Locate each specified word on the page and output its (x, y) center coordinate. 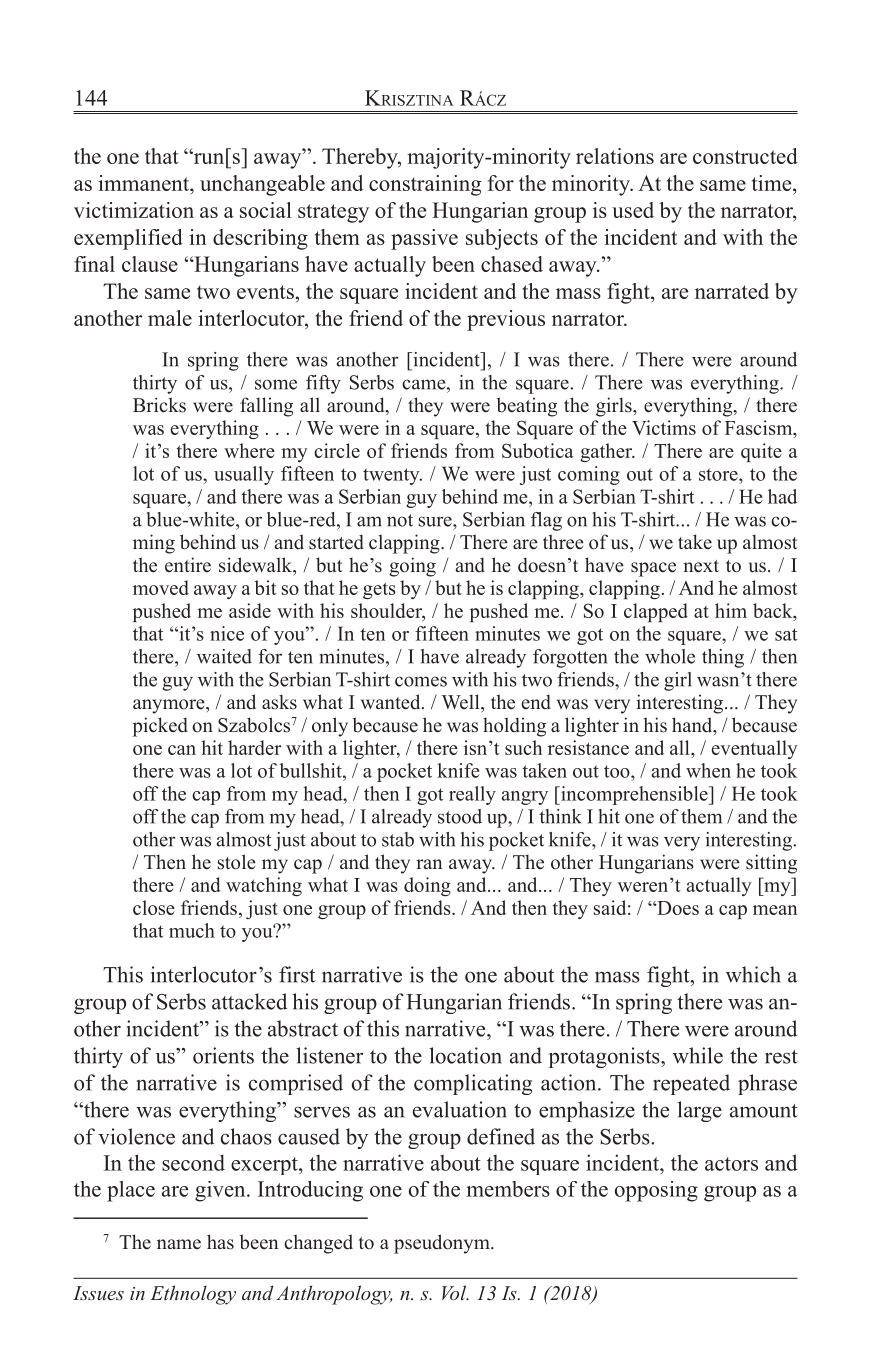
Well (462, 702)
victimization (134, 210)
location (465, 1055)
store (719, 474)
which (753, 974)
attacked (249, 1001)
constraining (425, 185)
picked (160, 727)
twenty (392, 476)
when (708, 770)
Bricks (159, 405)
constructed (745, 156)
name (179, 1244)
